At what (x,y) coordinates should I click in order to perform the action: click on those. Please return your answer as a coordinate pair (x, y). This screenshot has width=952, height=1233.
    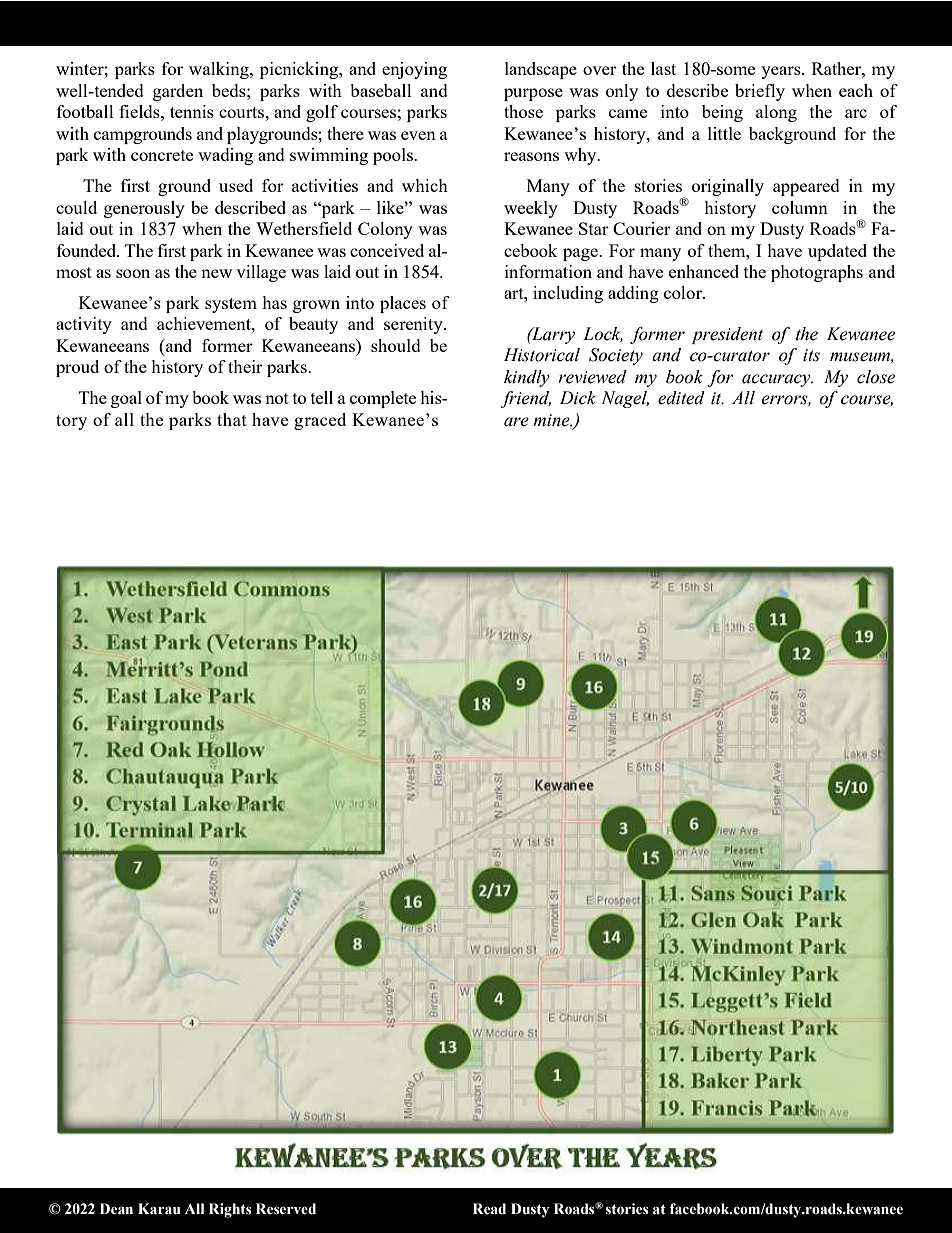
    Looking at the image, I should click on (523, 111).
